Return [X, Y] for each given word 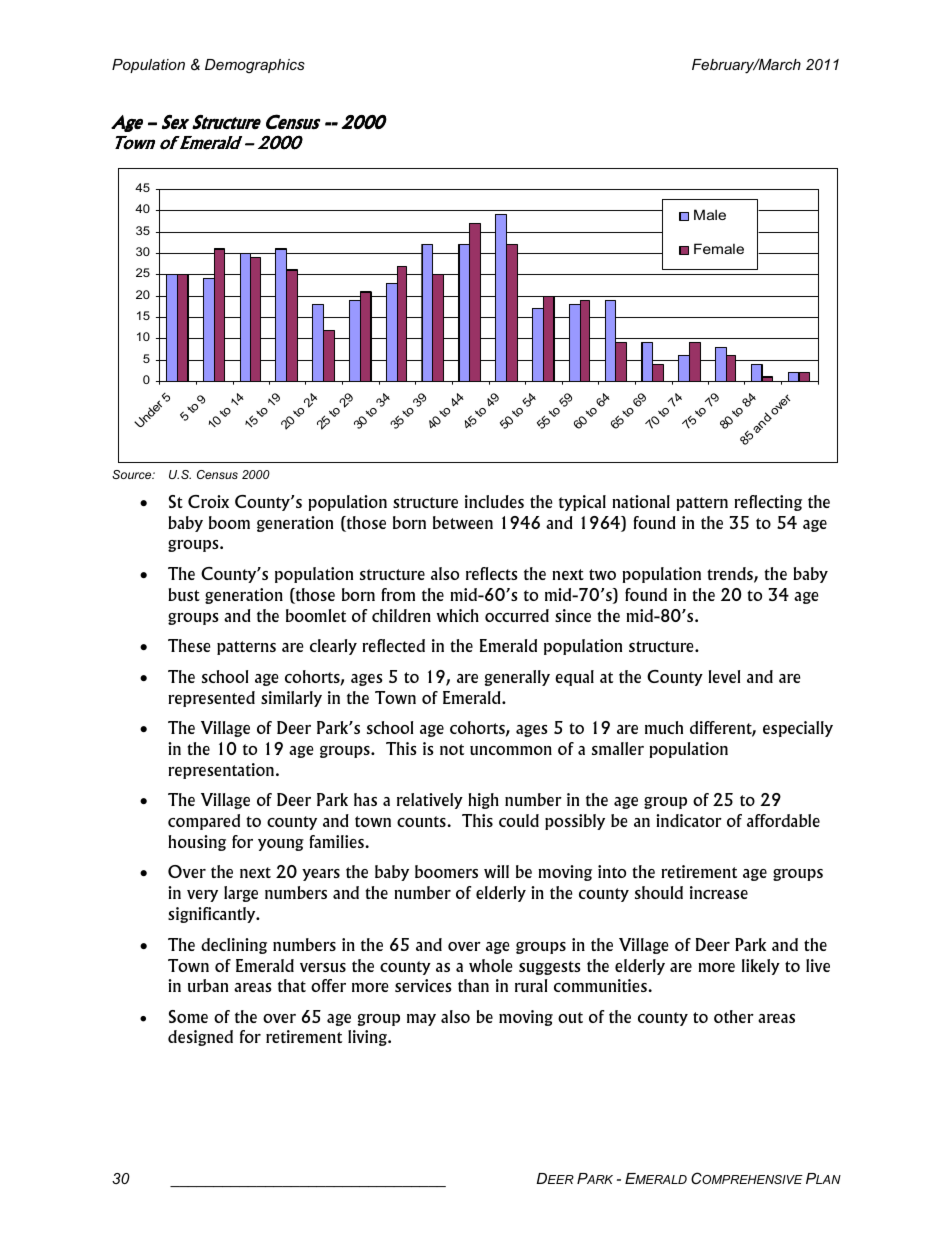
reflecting [768, 503]
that [292, 985]
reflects [492, 573]
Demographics [255, 66]
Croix [208, 501]
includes [494, 501]
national [641, 501]
